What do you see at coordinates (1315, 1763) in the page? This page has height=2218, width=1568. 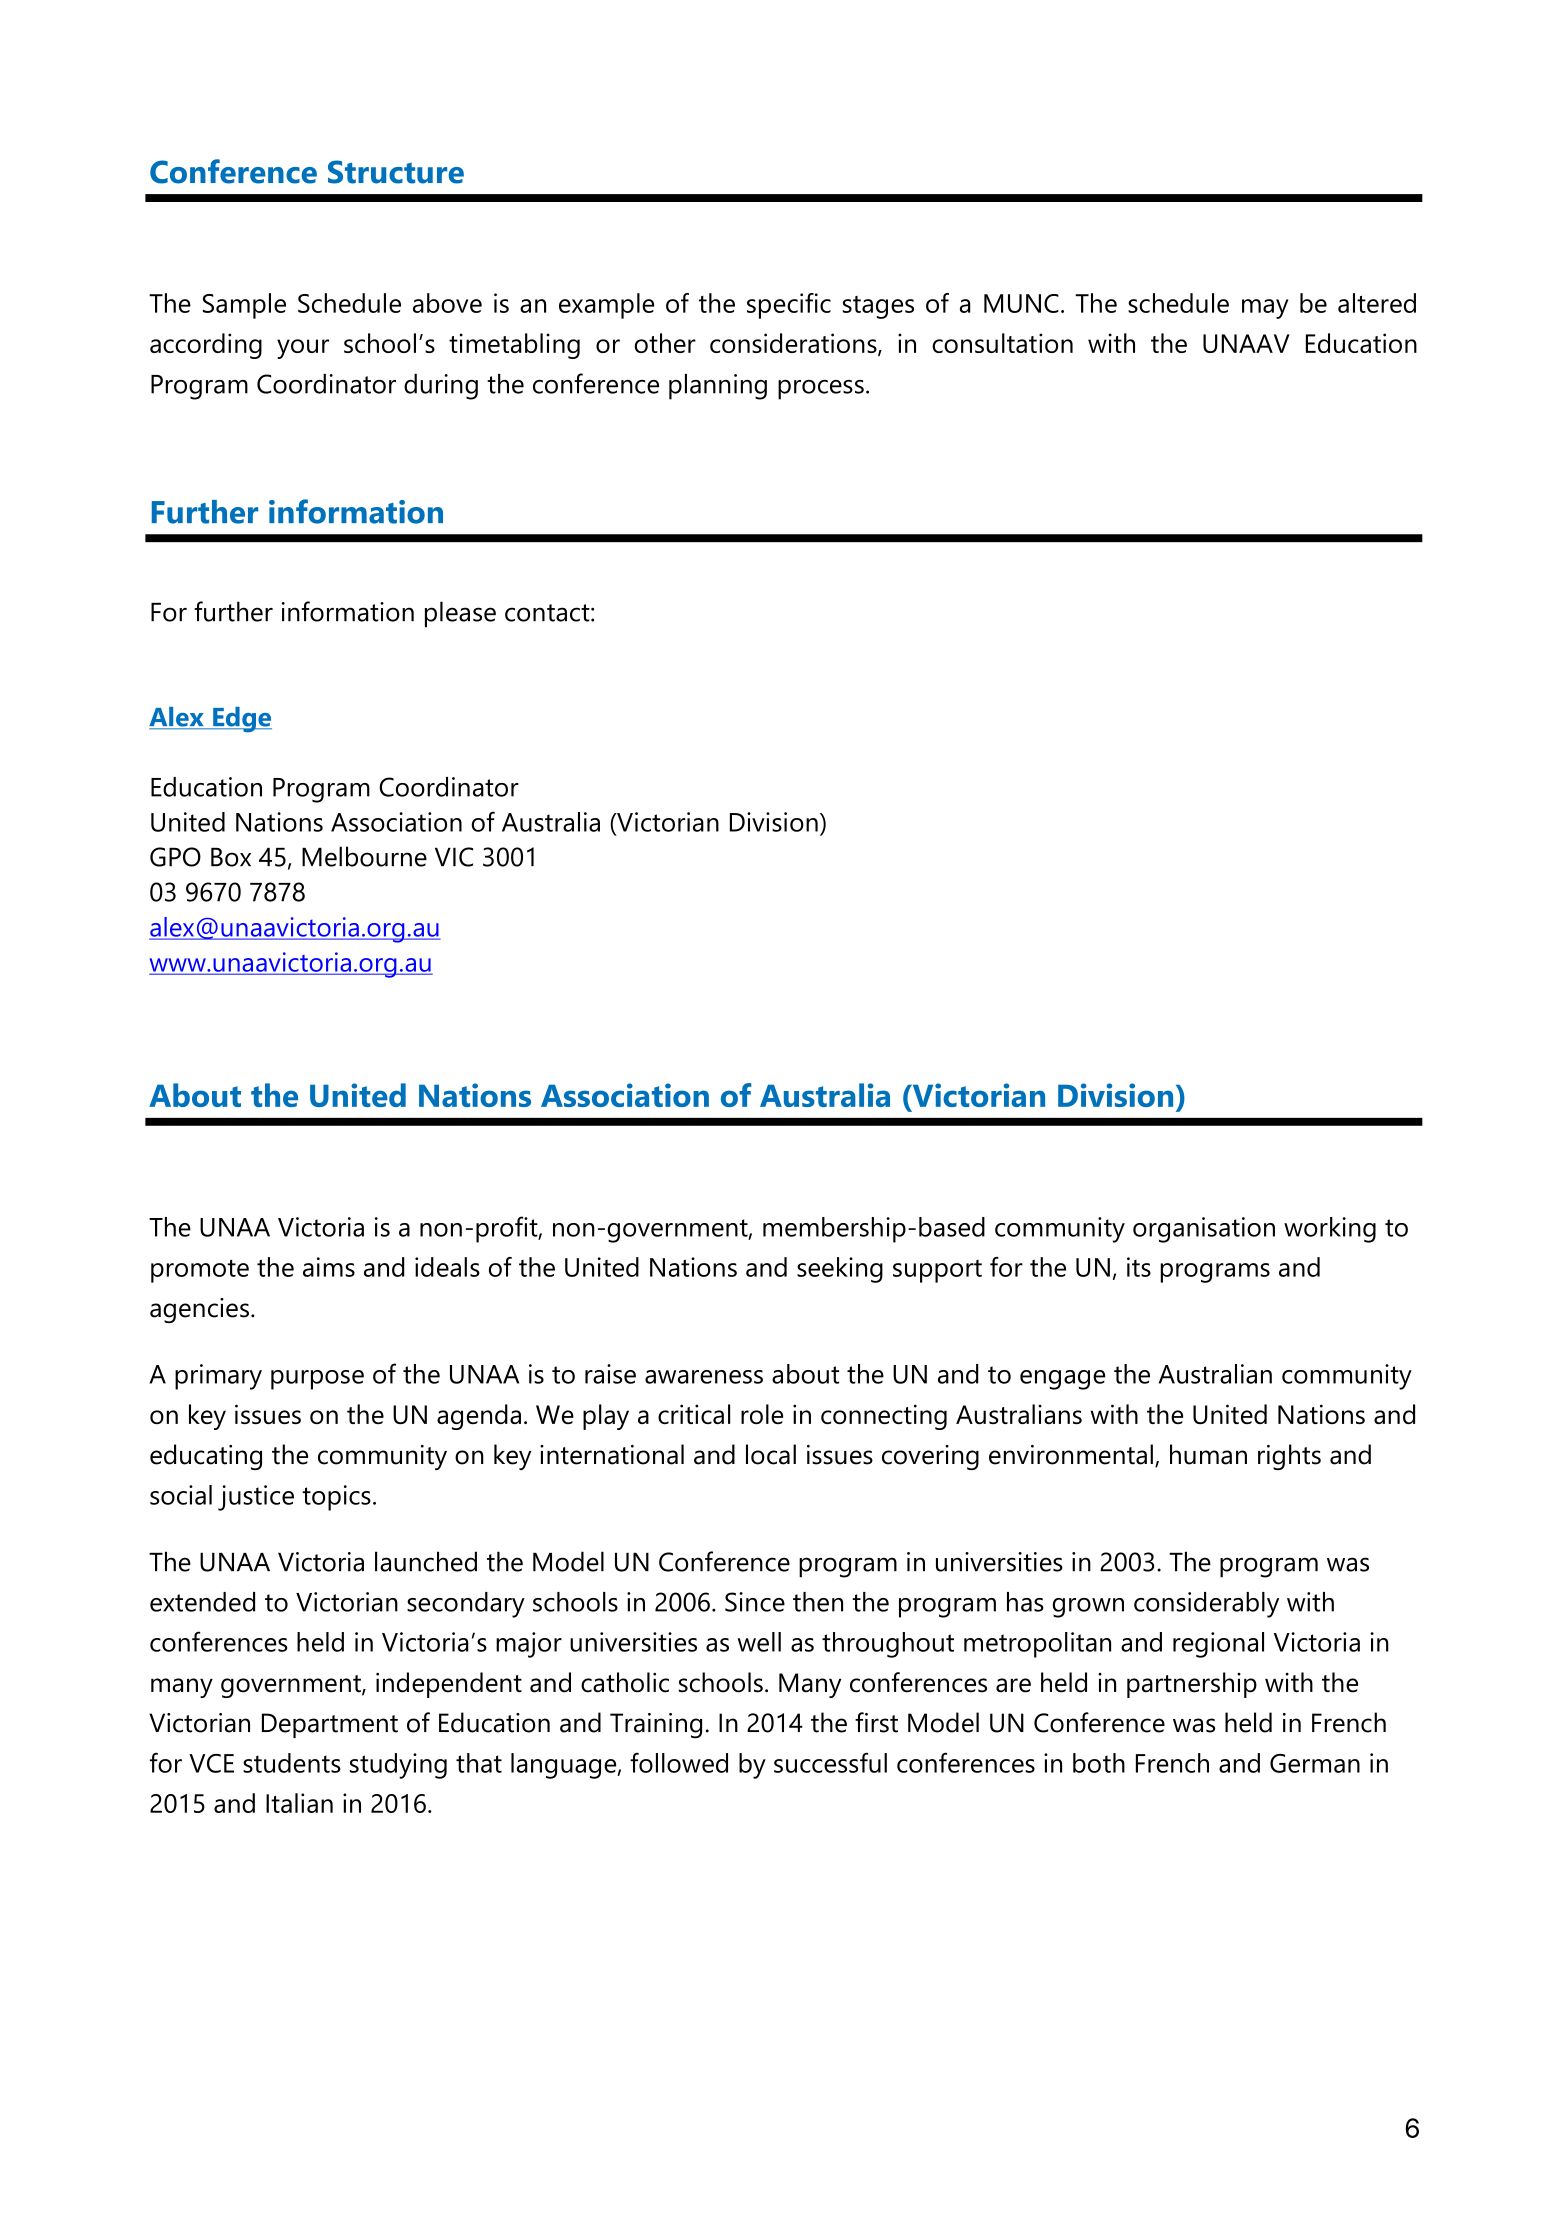 I see `German` at bounding box center [1315, 1763].
